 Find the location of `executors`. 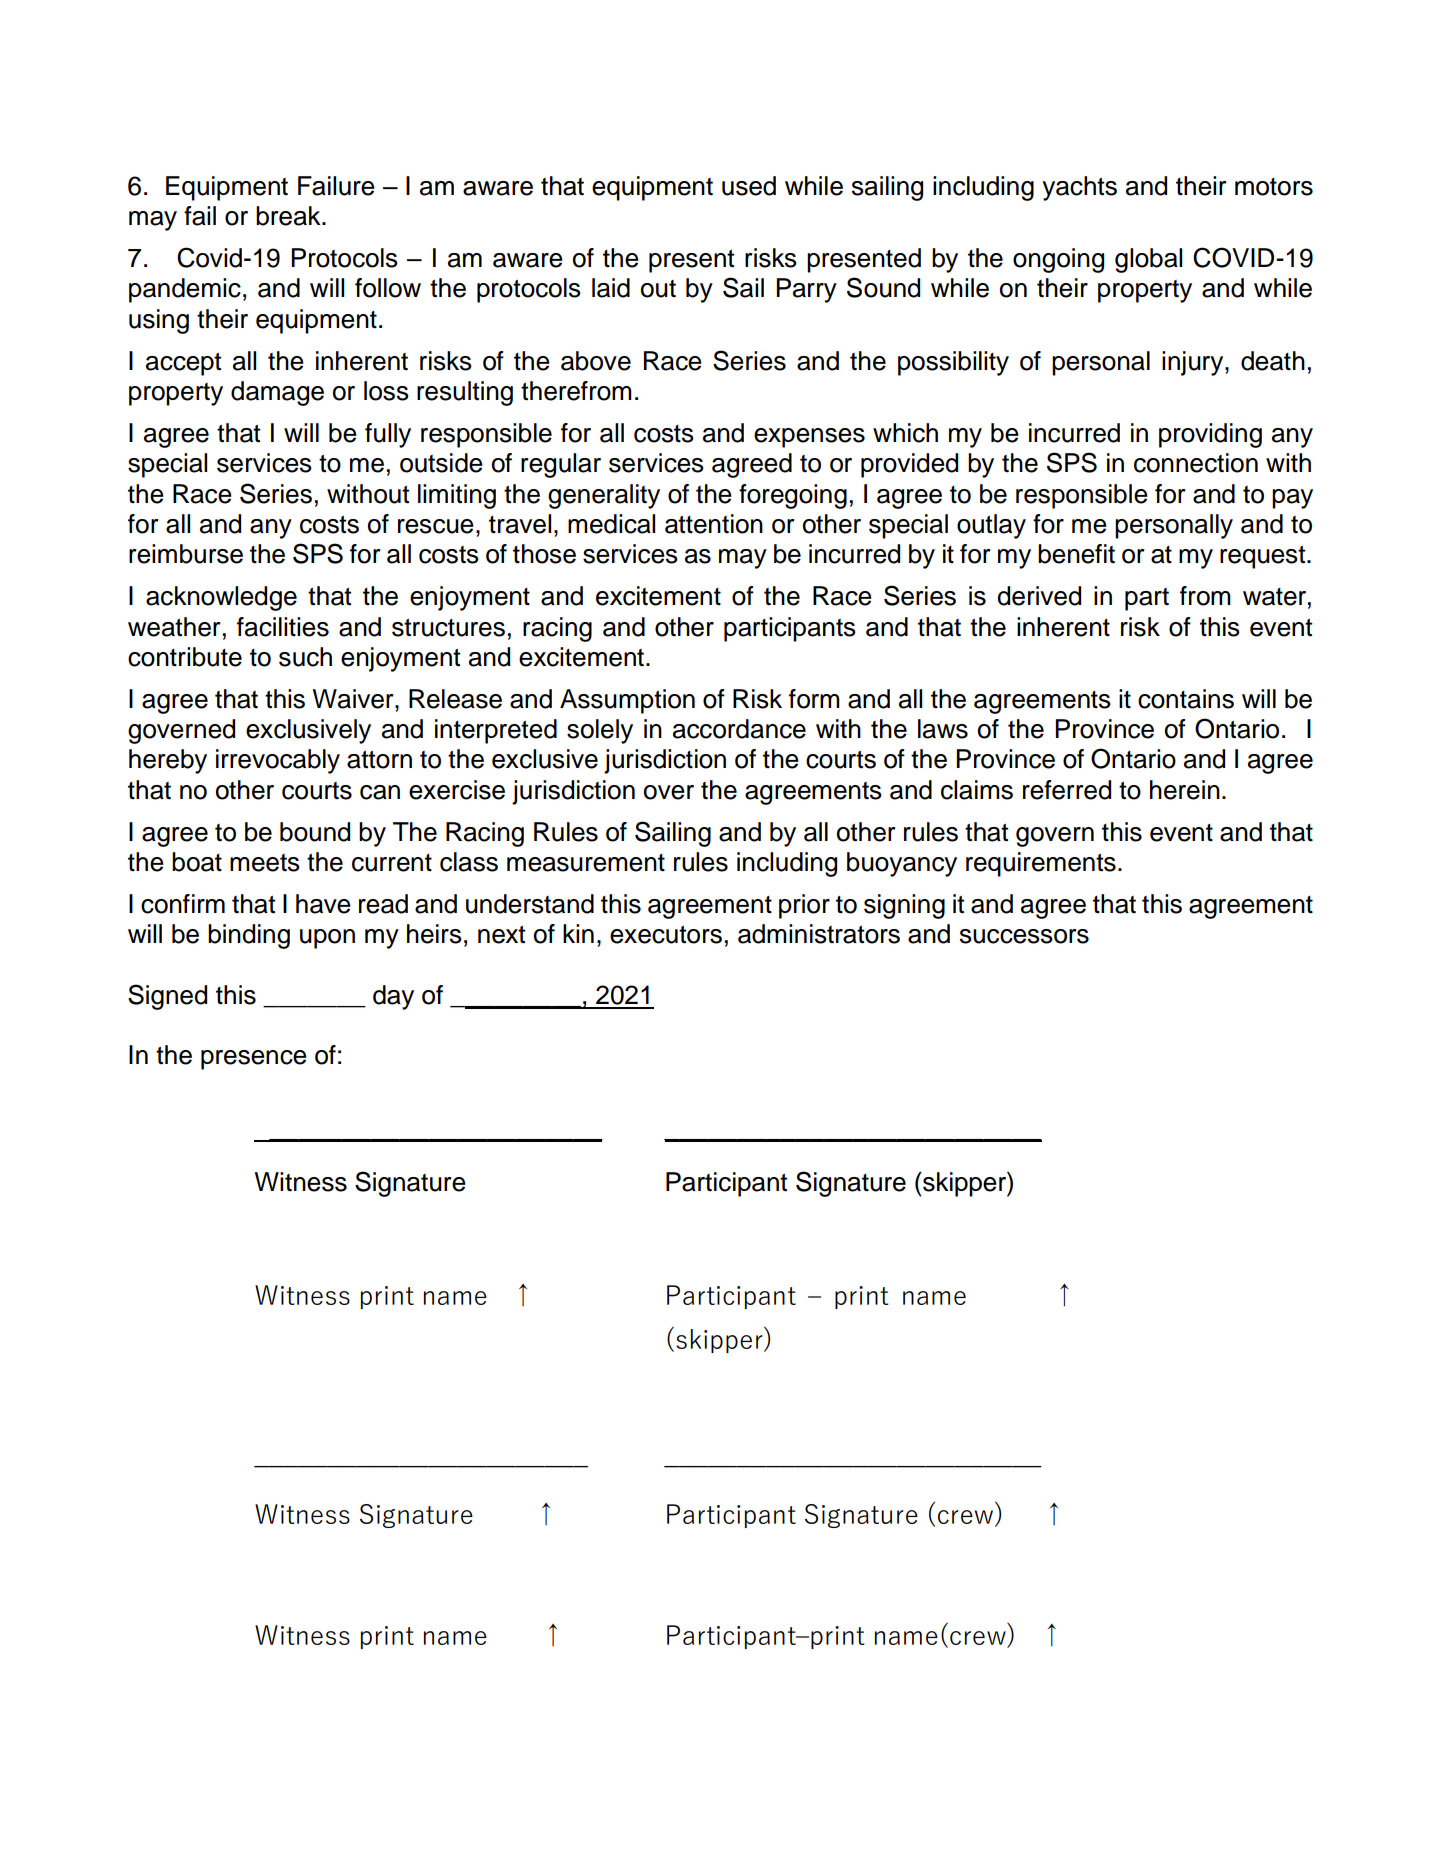

executors is located at coordinates (666, 935).
